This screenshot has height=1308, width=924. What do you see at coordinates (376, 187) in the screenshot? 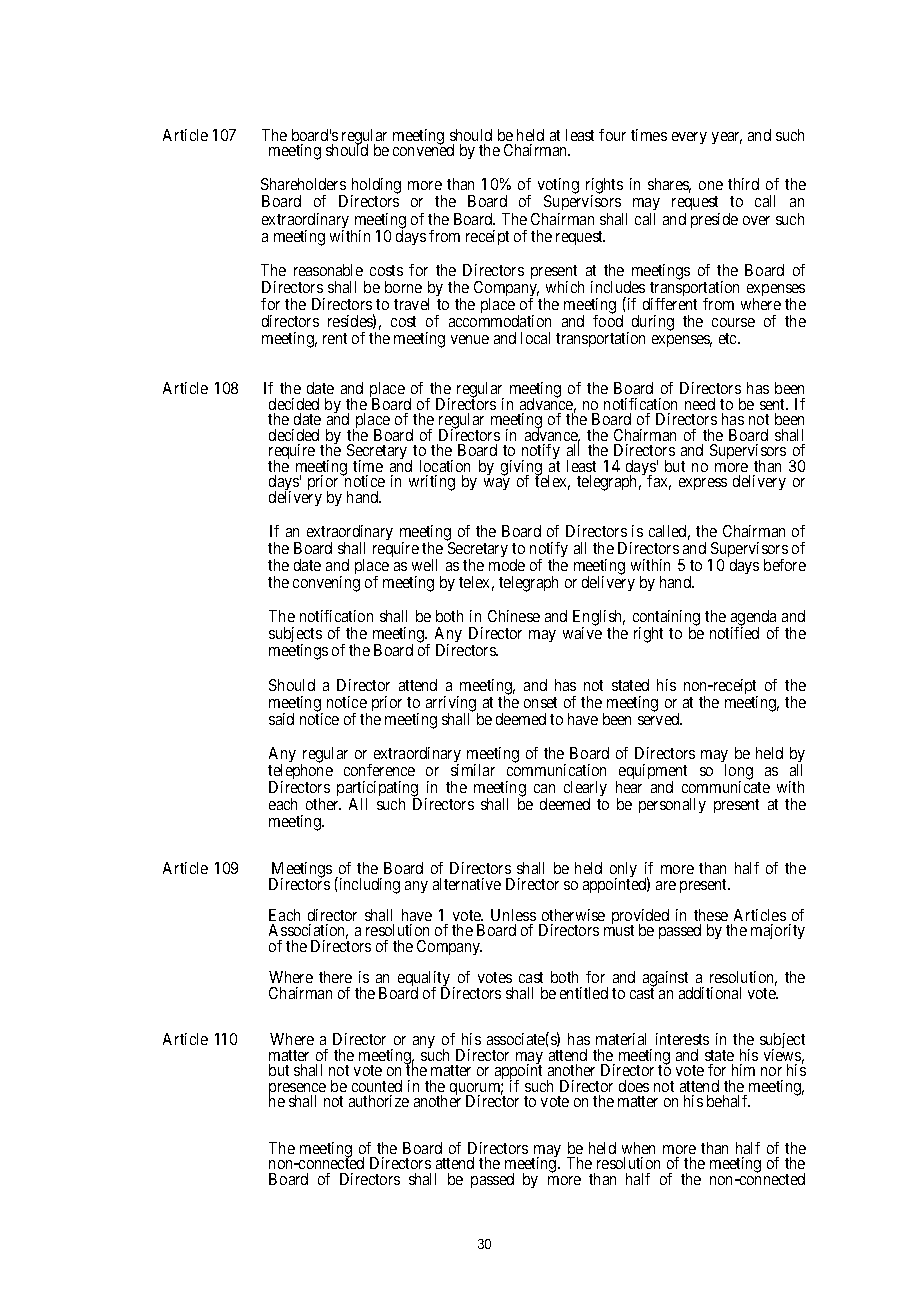
I see `holding` at bounding box center [376, 187].
